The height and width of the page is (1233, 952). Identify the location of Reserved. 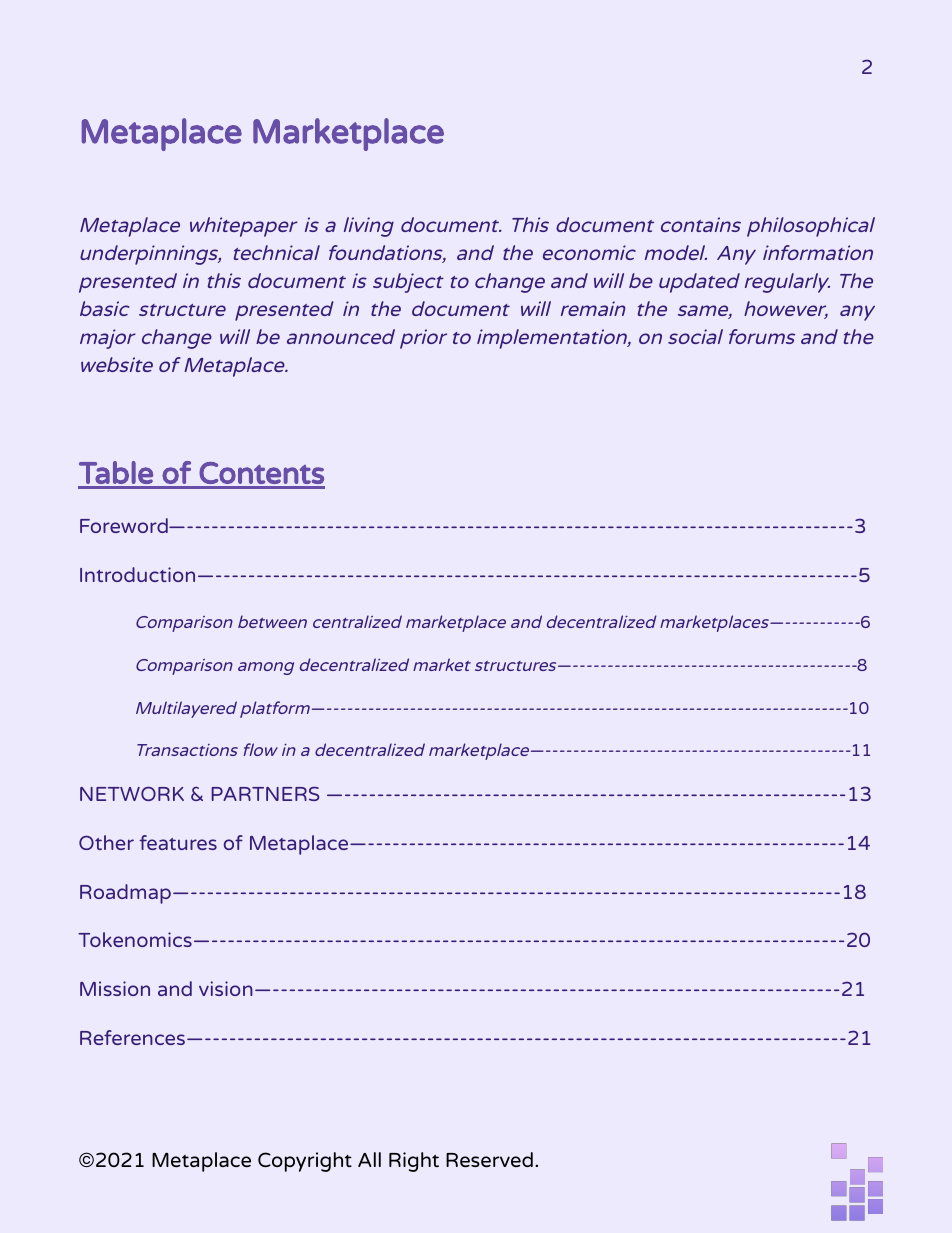
(489, 1159).
